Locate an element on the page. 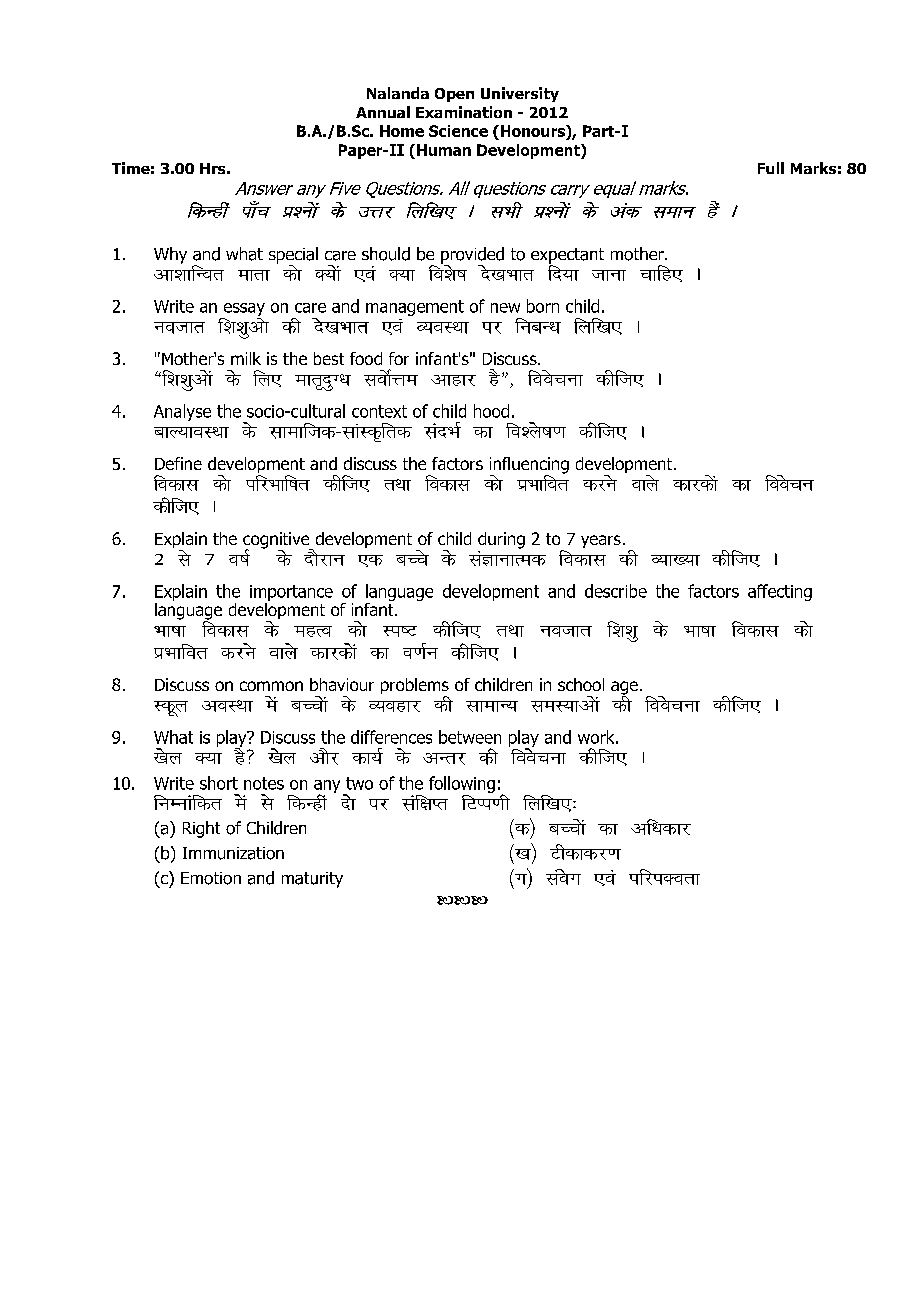 This page has height=1308, width=924. Immunization is located at coordinates (233, 853).
